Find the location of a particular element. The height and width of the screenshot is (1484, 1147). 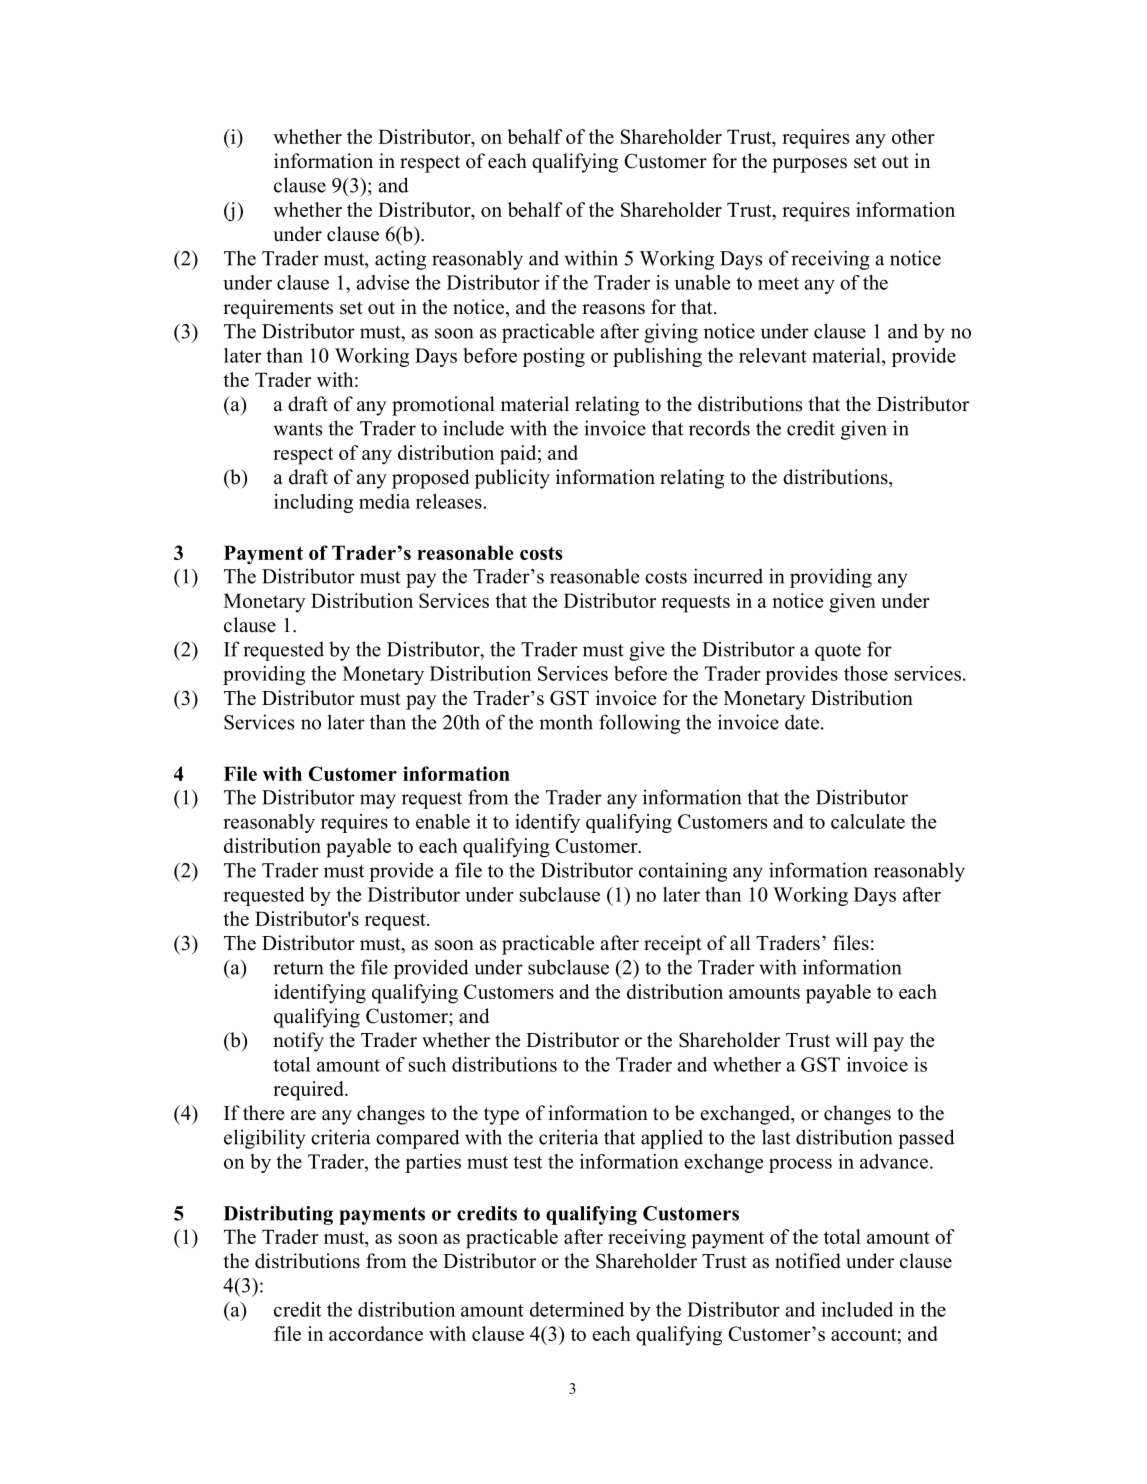

may is located at coordinates (378, 801).
